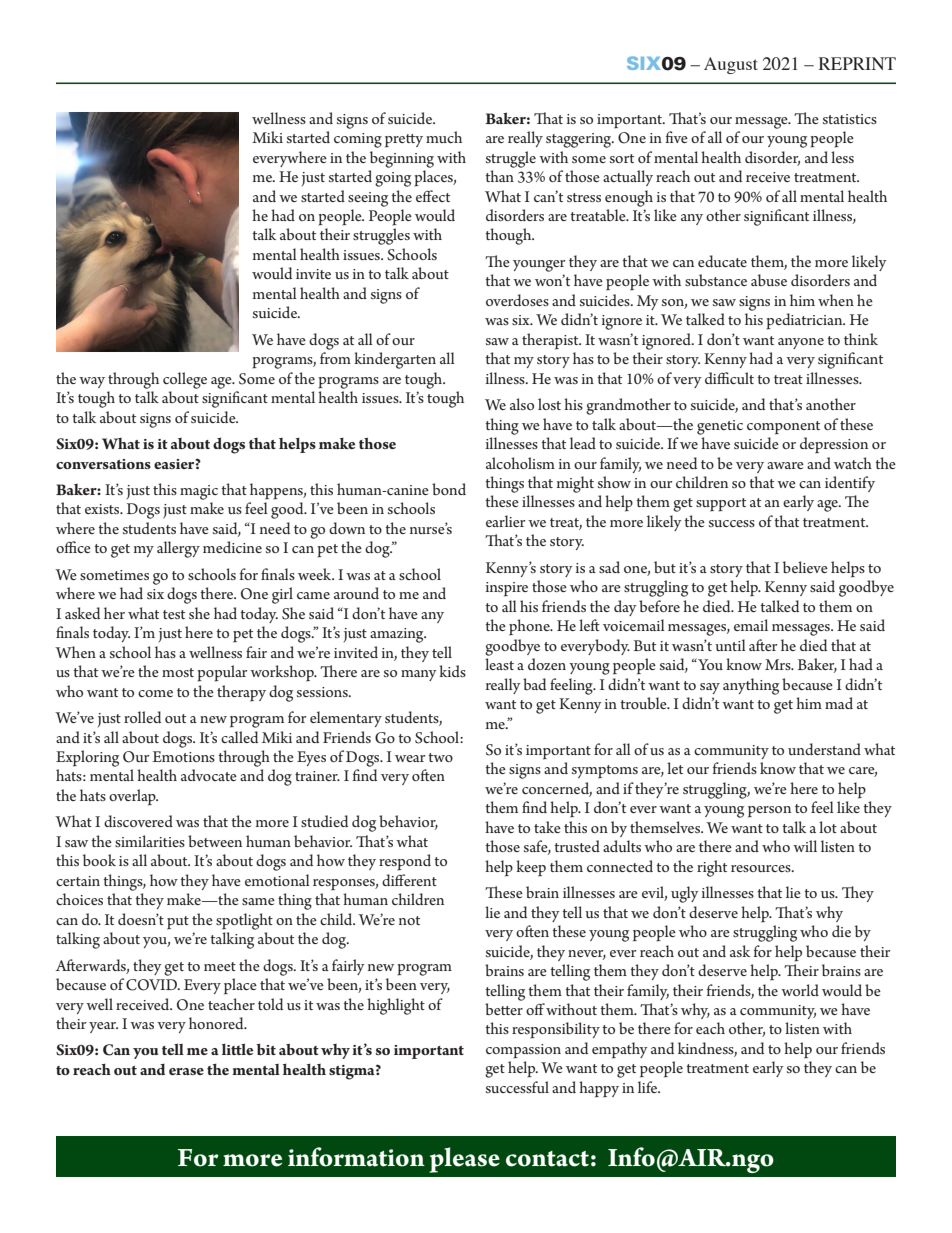  I want to click on ugly, so click(685, 894).
